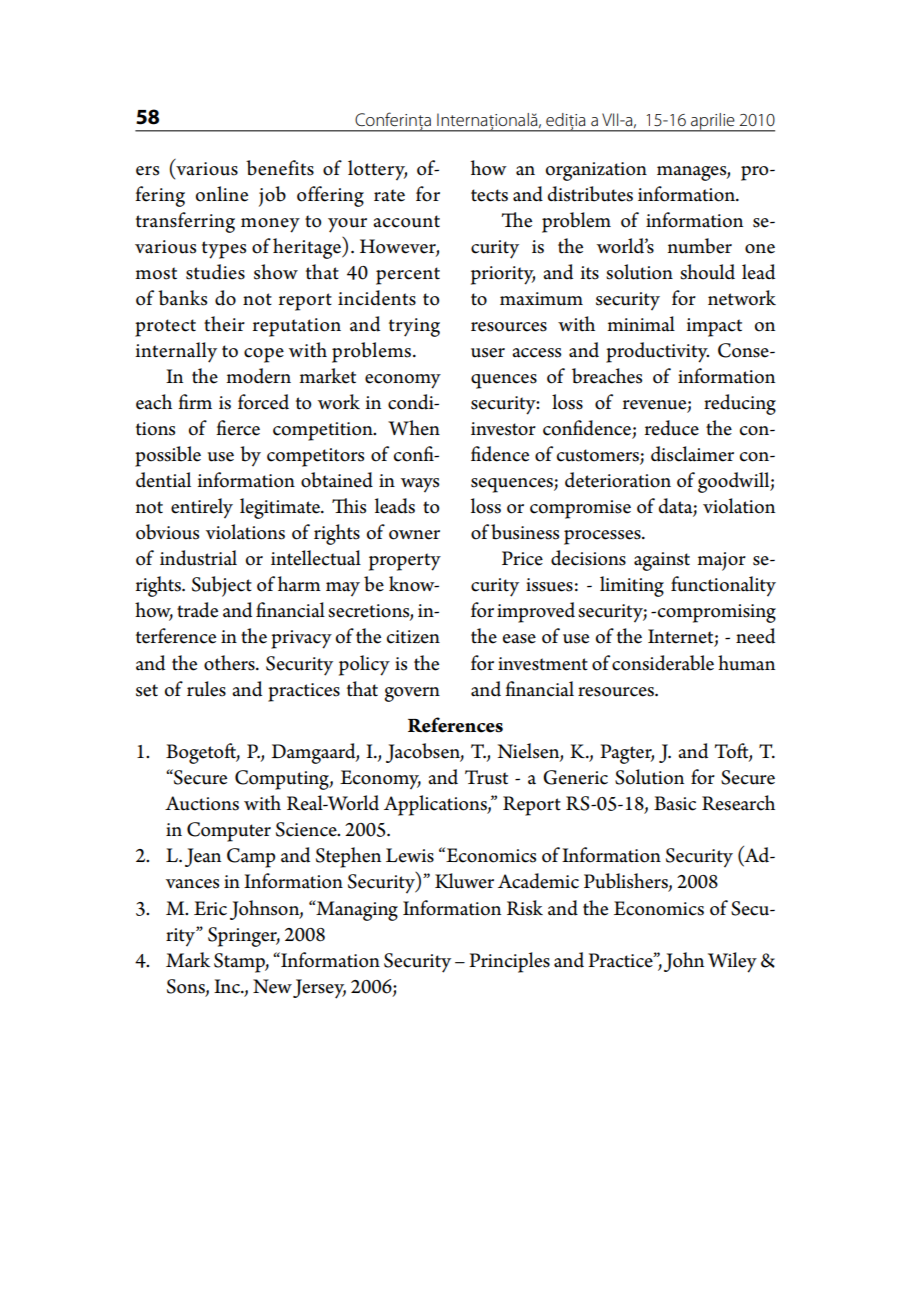 The image size is (911, 1292). I want to click on firm, so click(195, 401).
